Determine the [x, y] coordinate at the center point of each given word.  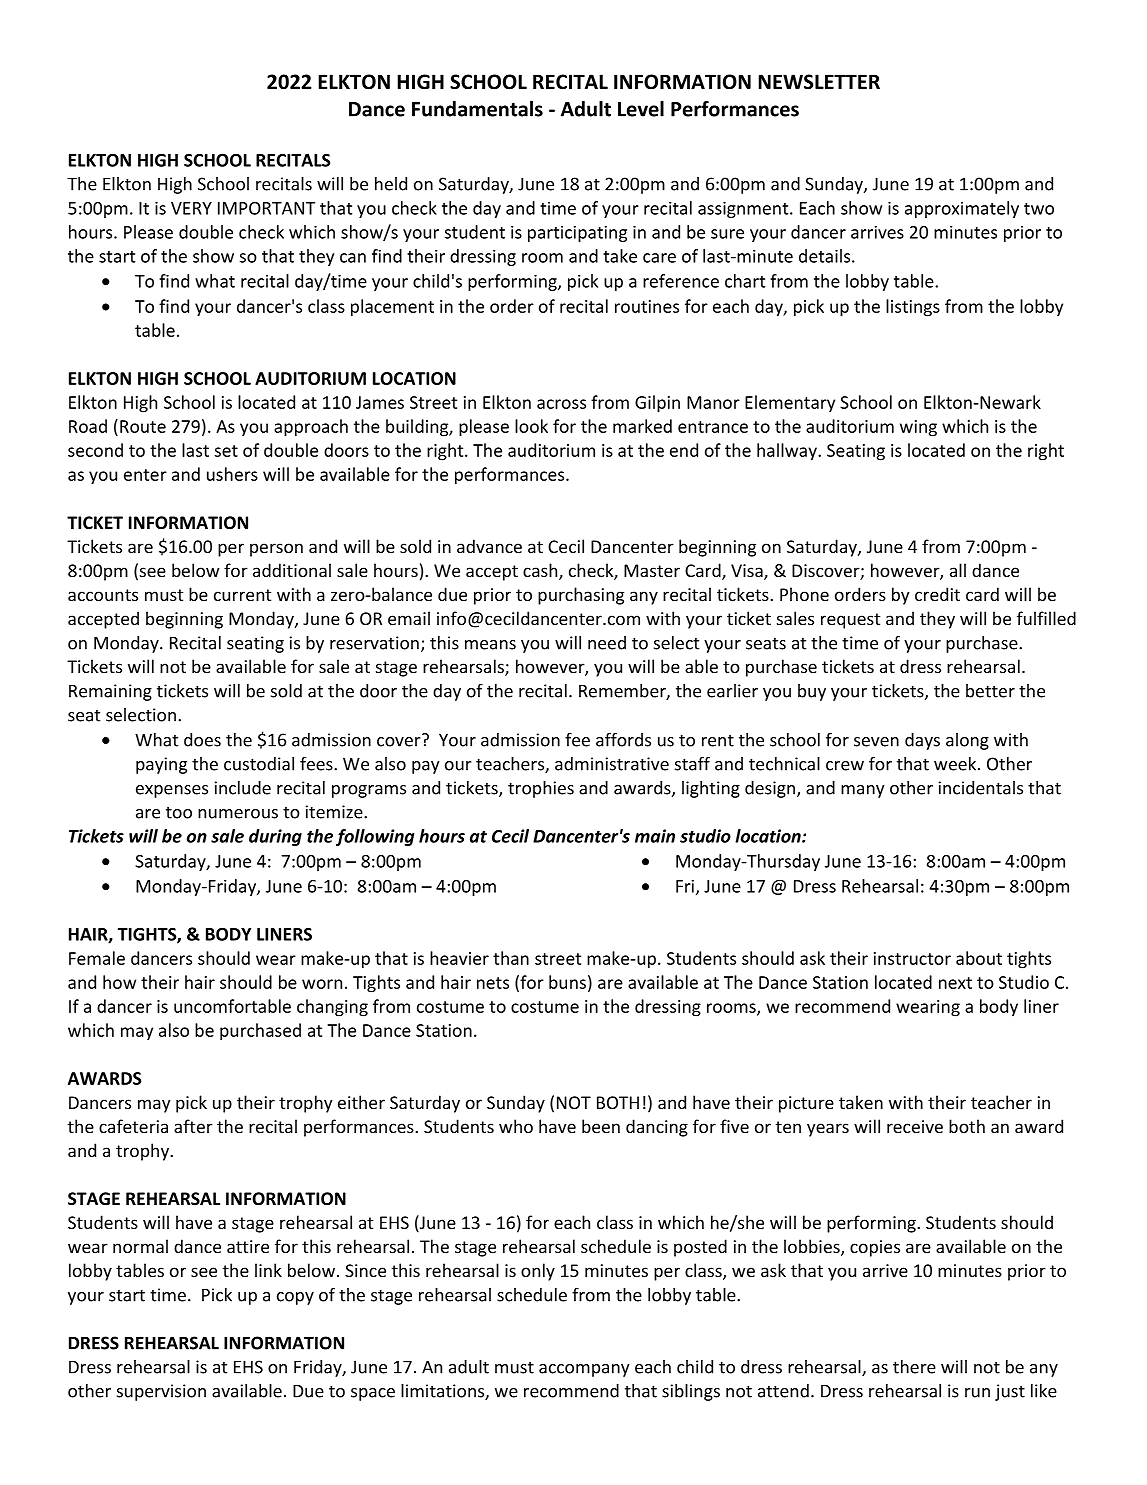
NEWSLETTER [819, 82]
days [922, 741]
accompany [584, 1370]
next [955, 983]
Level [641, 109]
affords [623, 740]
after [193, 1126]
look [531, 426]
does [202, 740]
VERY [191, 208]
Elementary [790, 403]
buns [567, 982]
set [226, 451]
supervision [161, 1392]
